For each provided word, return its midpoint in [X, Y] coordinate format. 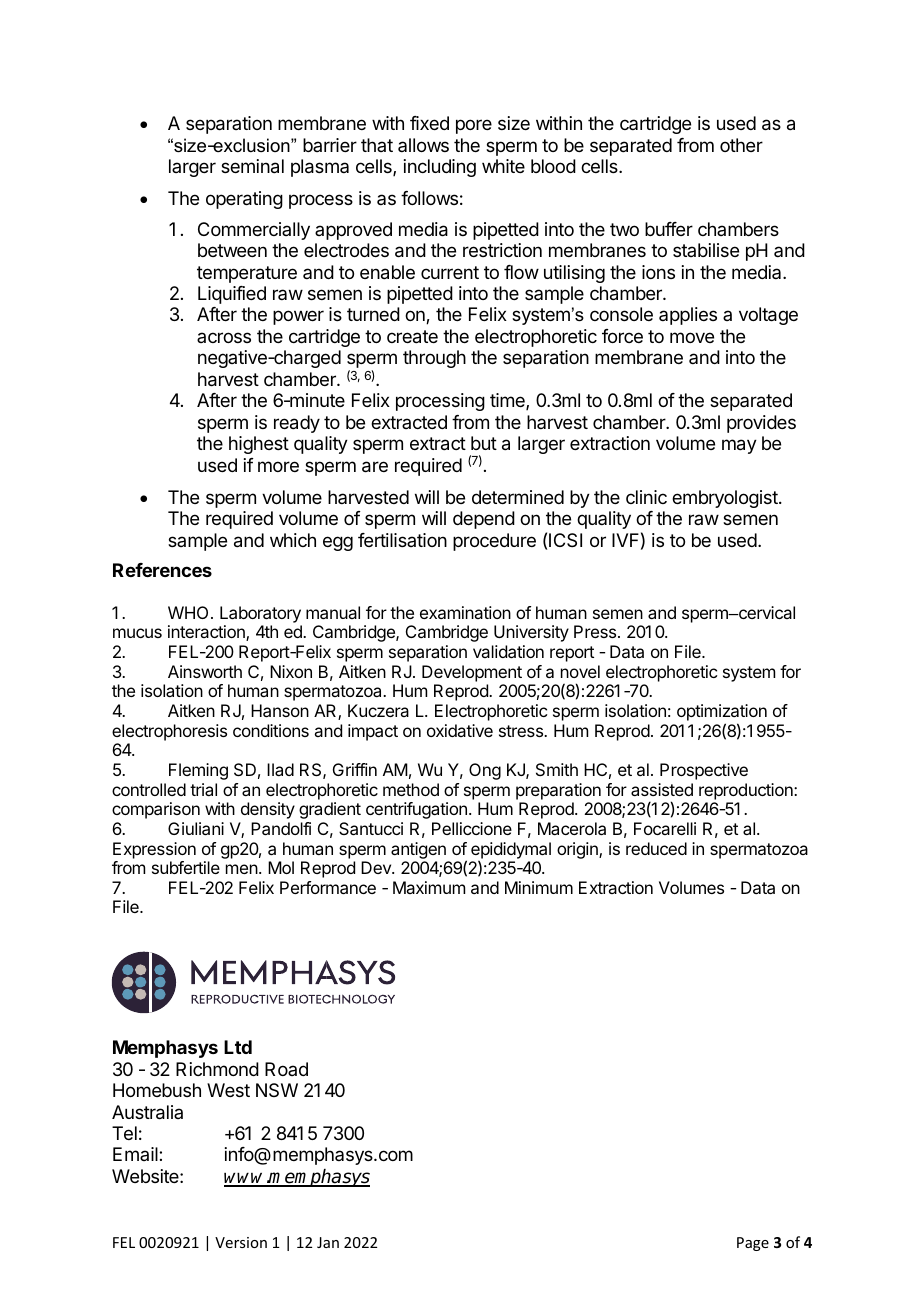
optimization [722, 712]
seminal [252, 166]
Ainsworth [205, 671]
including [440, 168]
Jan [328, 1242]
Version [241, 1242]
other [741, 145]
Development [472, 673]
